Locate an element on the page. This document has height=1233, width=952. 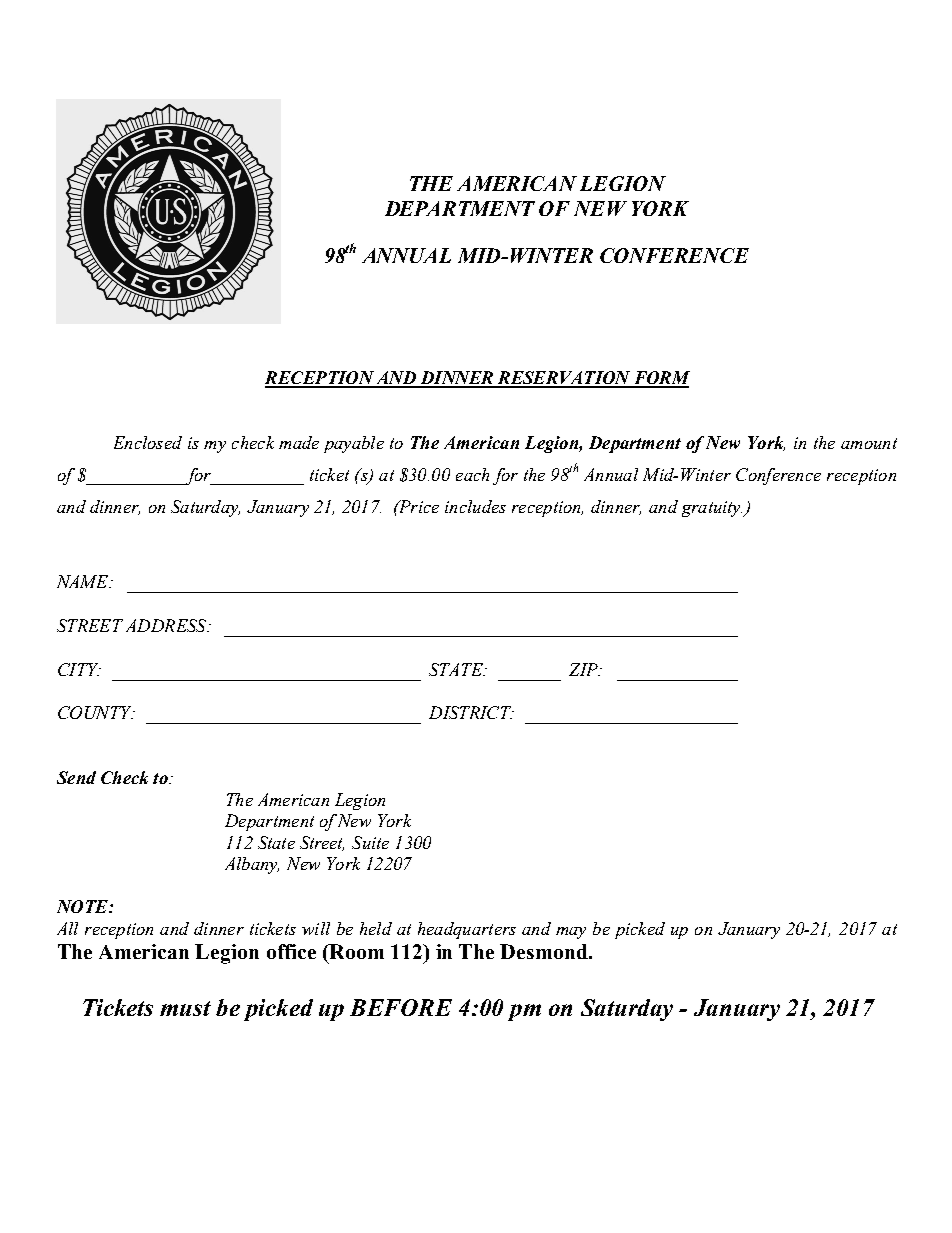
FORM is located at coordinates (661, 379).
